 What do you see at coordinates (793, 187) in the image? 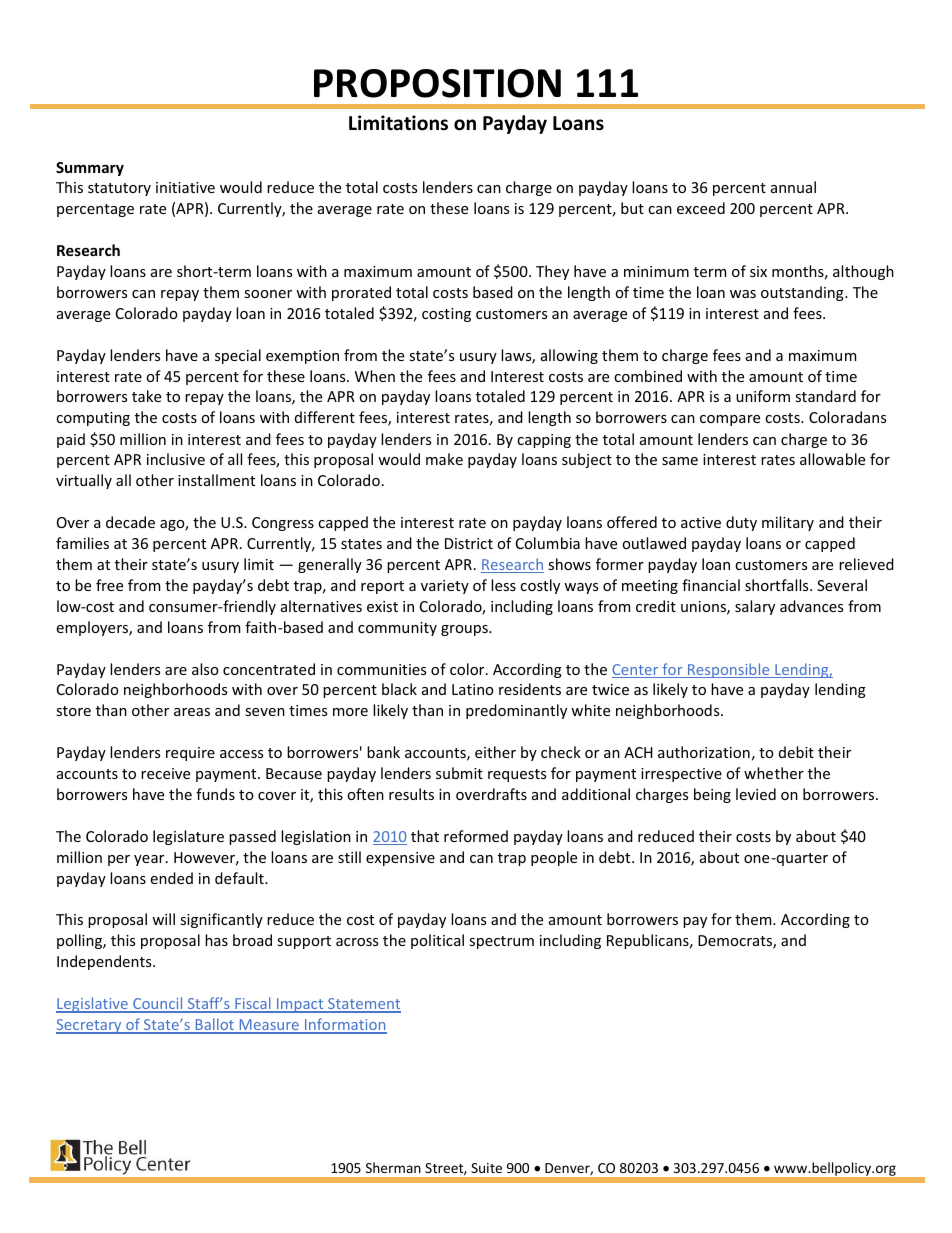
I see `annual` at bounding box center [793, 187].
